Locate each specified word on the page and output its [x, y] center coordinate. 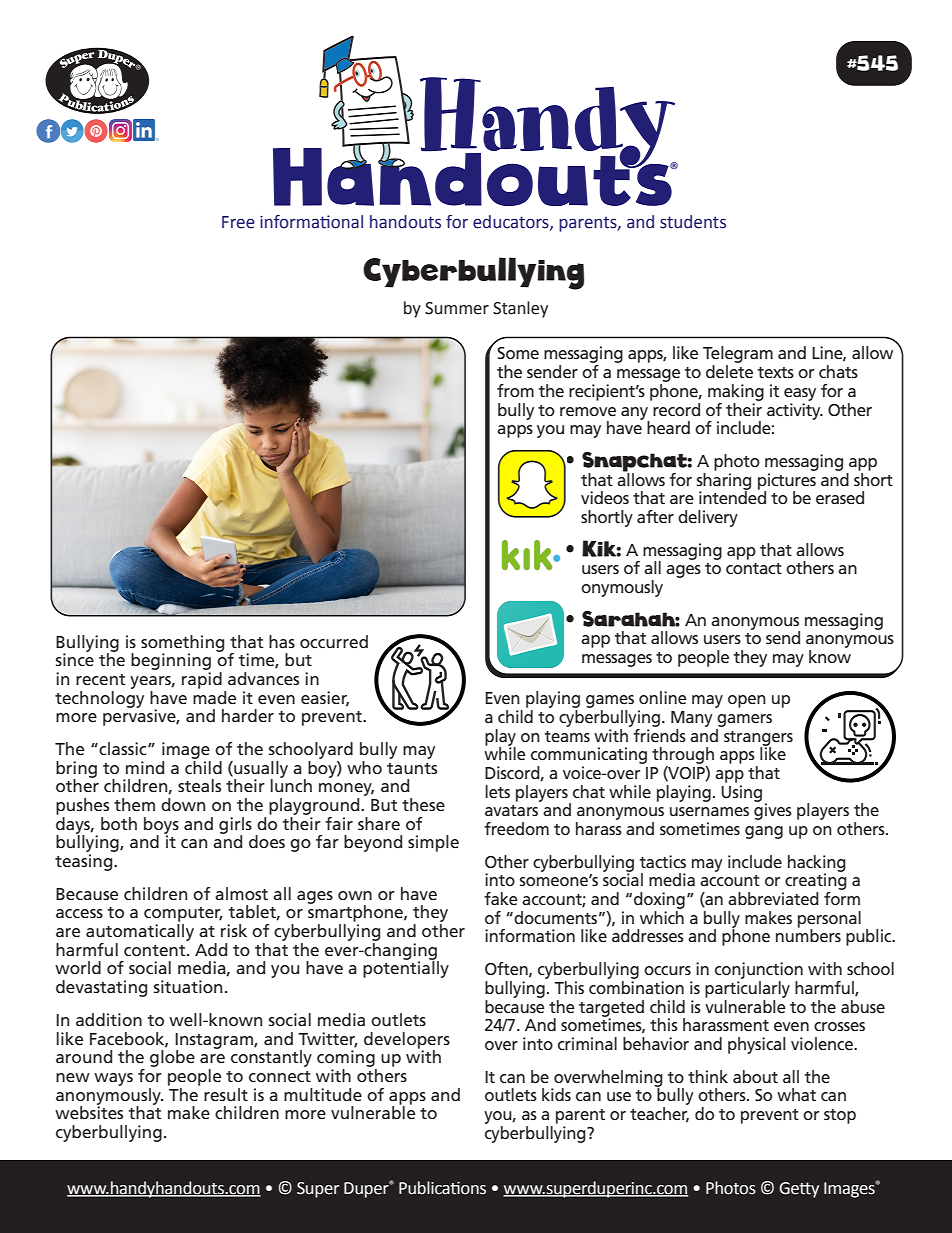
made [214, 696]
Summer [457, 308]
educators [512, 222]
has [282, 641]
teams [567, 736]
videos [605, 497]
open [747, 701]
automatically [140, 932]
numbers [808, 934]
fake [501, 898]
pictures [787, 482]
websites [89, 1111]
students [693, 222]
